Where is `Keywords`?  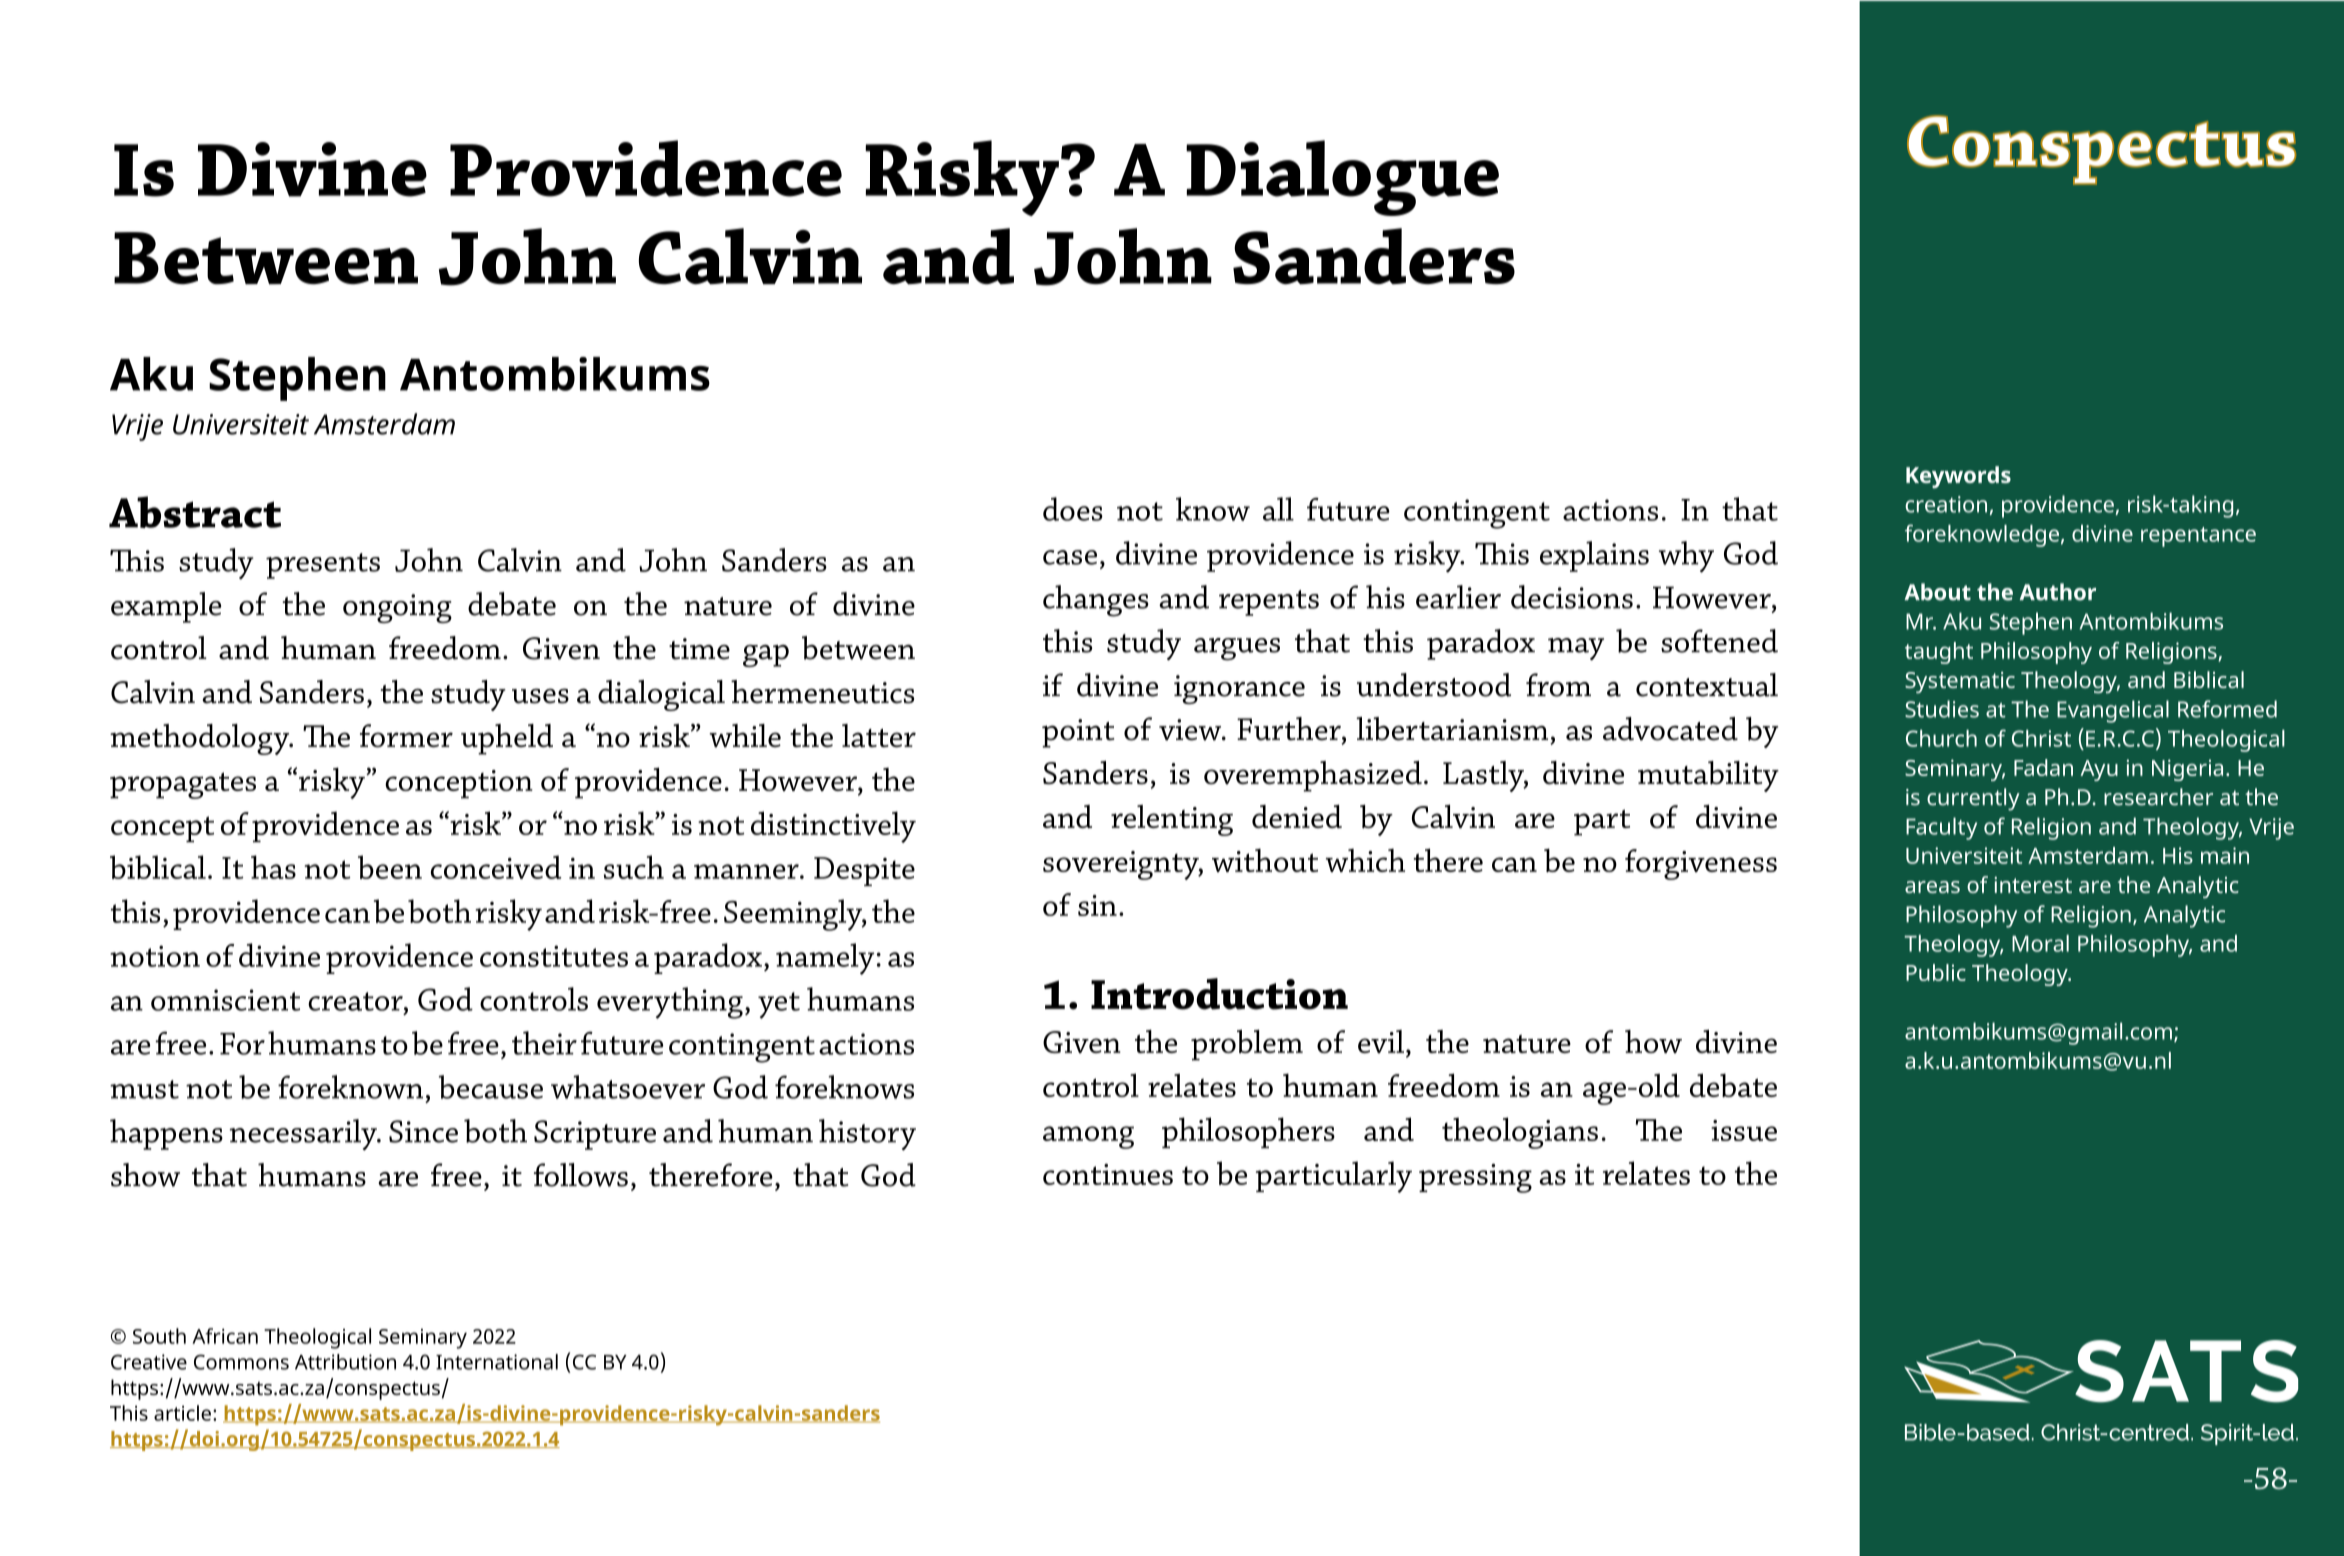
Keywords is located at coordinates (1958, 477).
